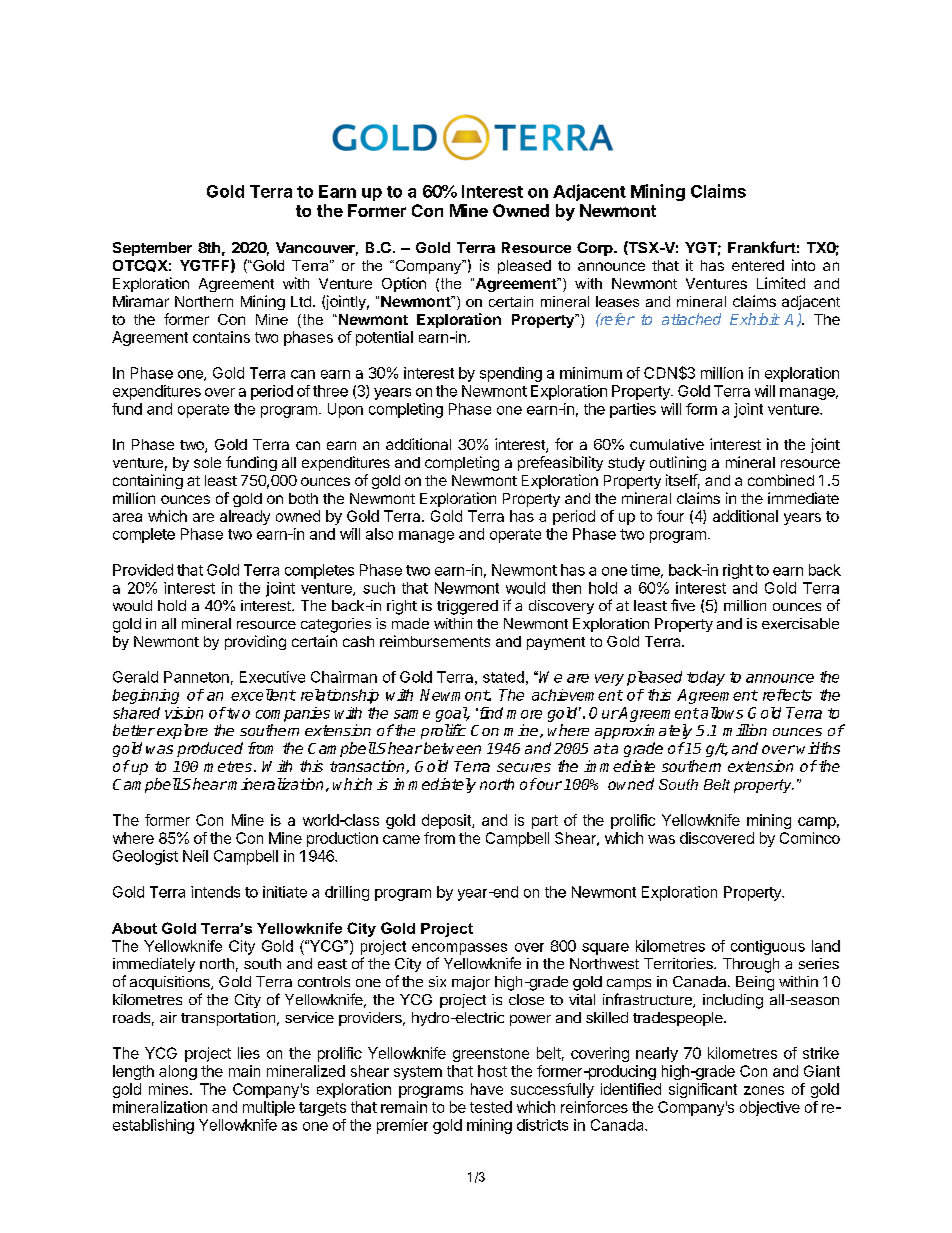  I want to click on September, so click(152, 249).
